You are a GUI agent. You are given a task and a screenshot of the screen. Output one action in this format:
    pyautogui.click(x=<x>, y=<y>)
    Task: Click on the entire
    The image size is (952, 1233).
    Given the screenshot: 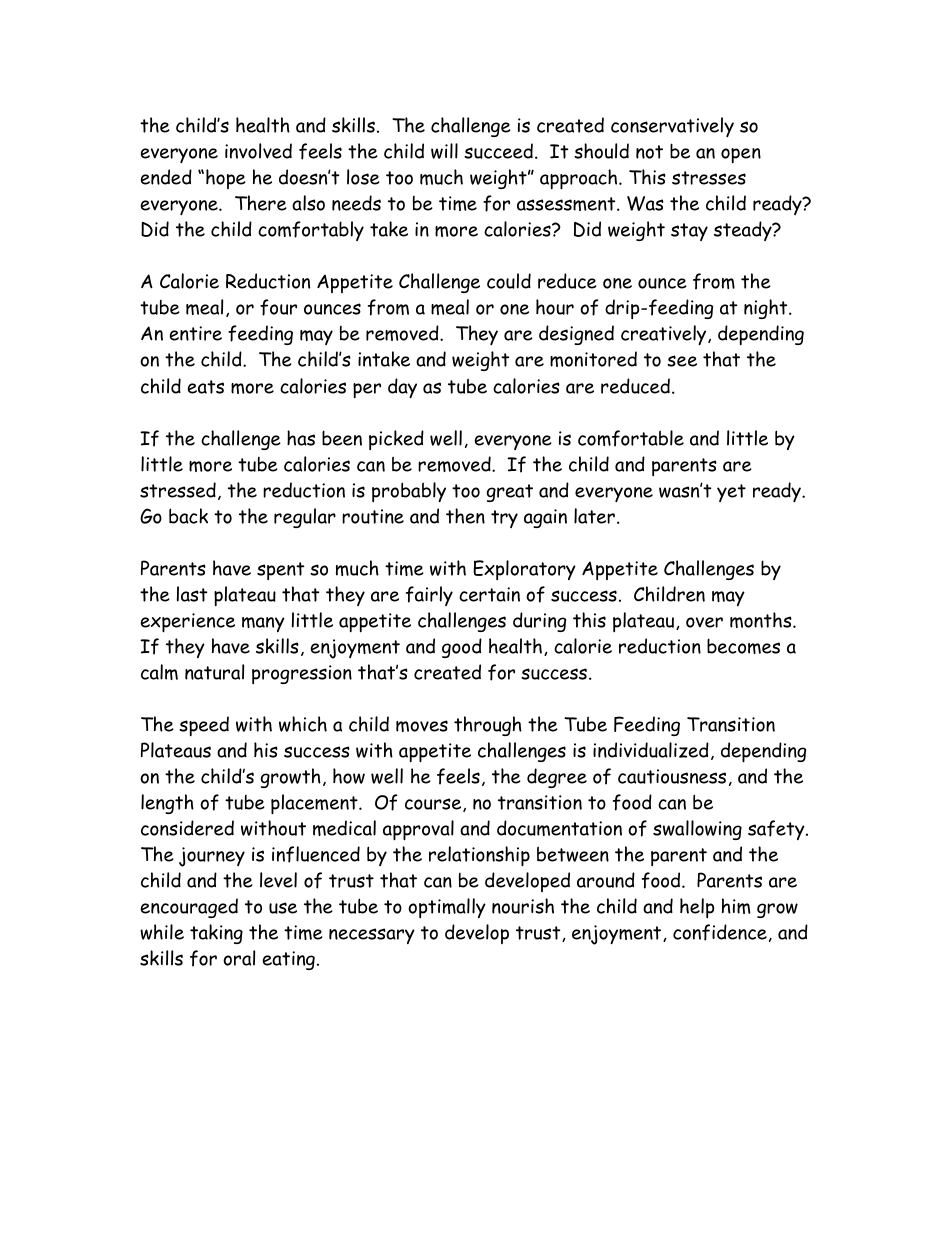 What is the action you would take?
    pyautogui.click(x=196, y=333)
